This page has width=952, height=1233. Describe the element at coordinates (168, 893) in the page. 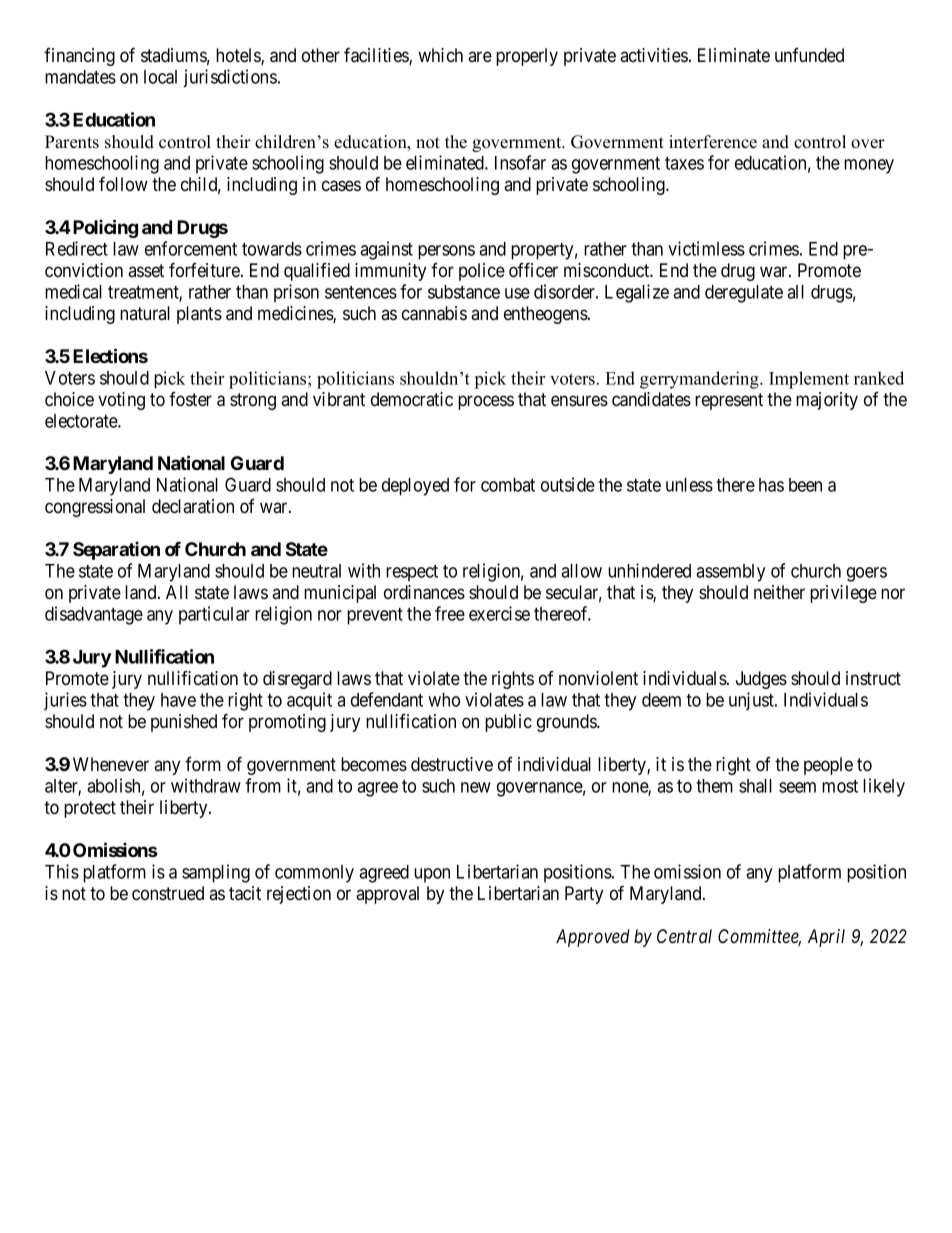

I see `construed` at that location.
